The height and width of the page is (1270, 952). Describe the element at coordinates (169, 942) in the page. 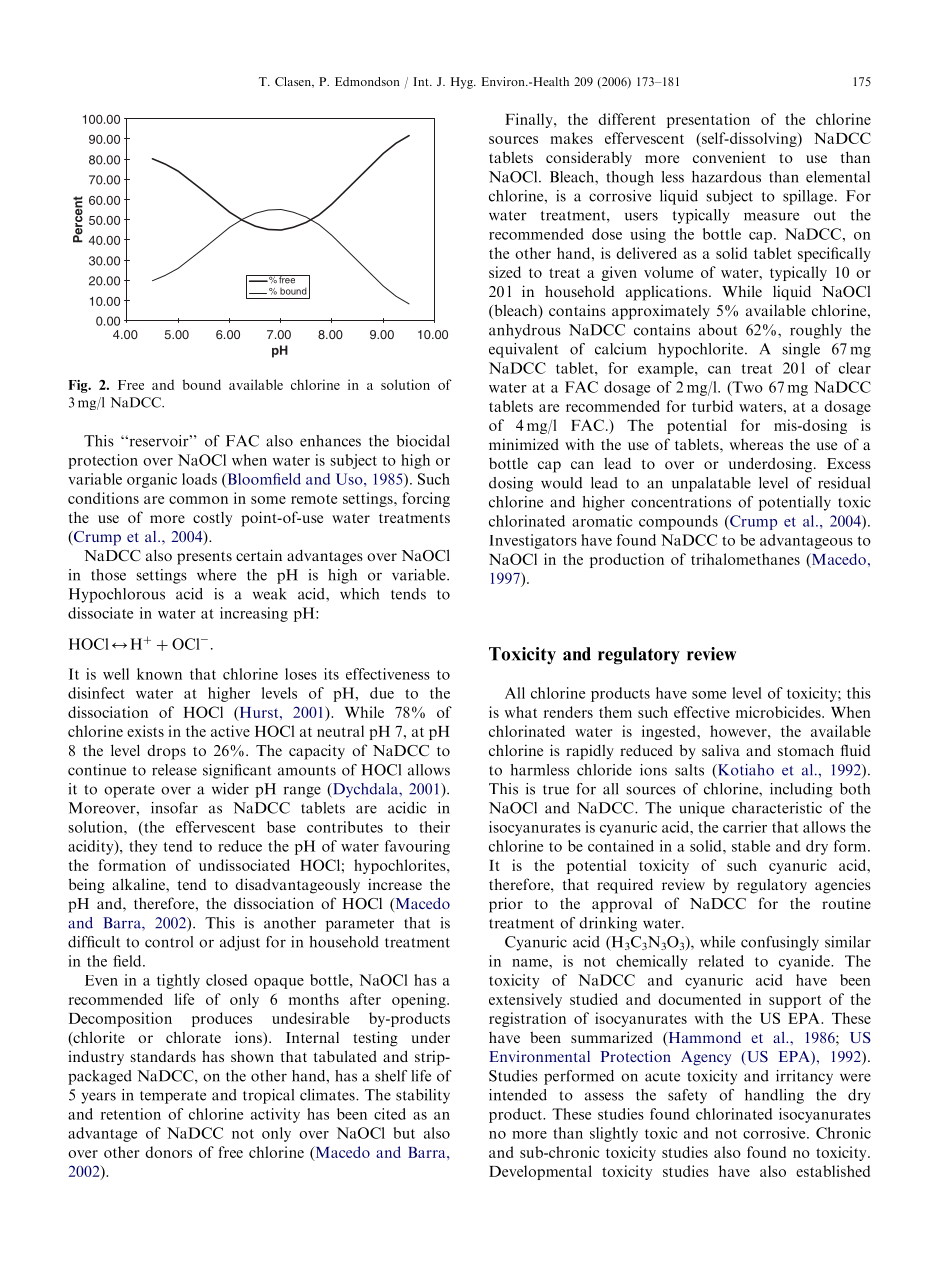

I see `control` at that location.
